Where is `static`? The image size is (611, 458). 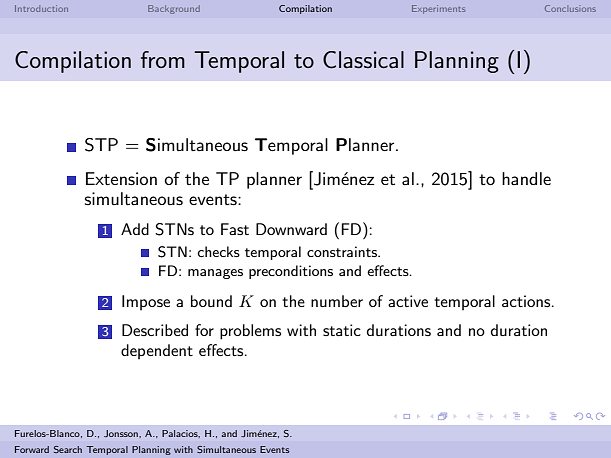
static is located at coordinates (342, 330).
